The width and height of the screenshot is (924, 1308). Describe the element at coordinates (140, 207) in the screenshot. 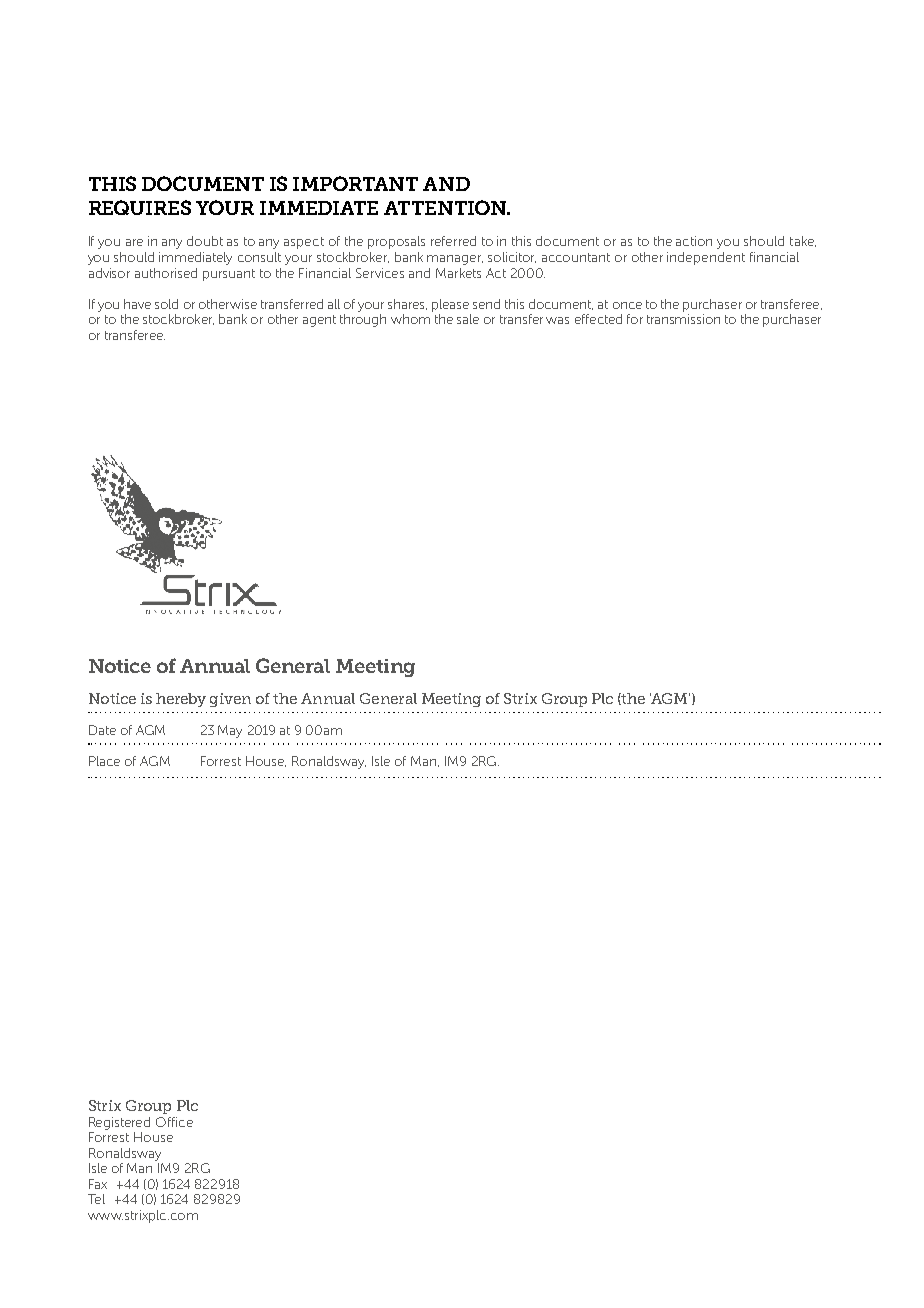

I see `REQUIRES` at that location.
